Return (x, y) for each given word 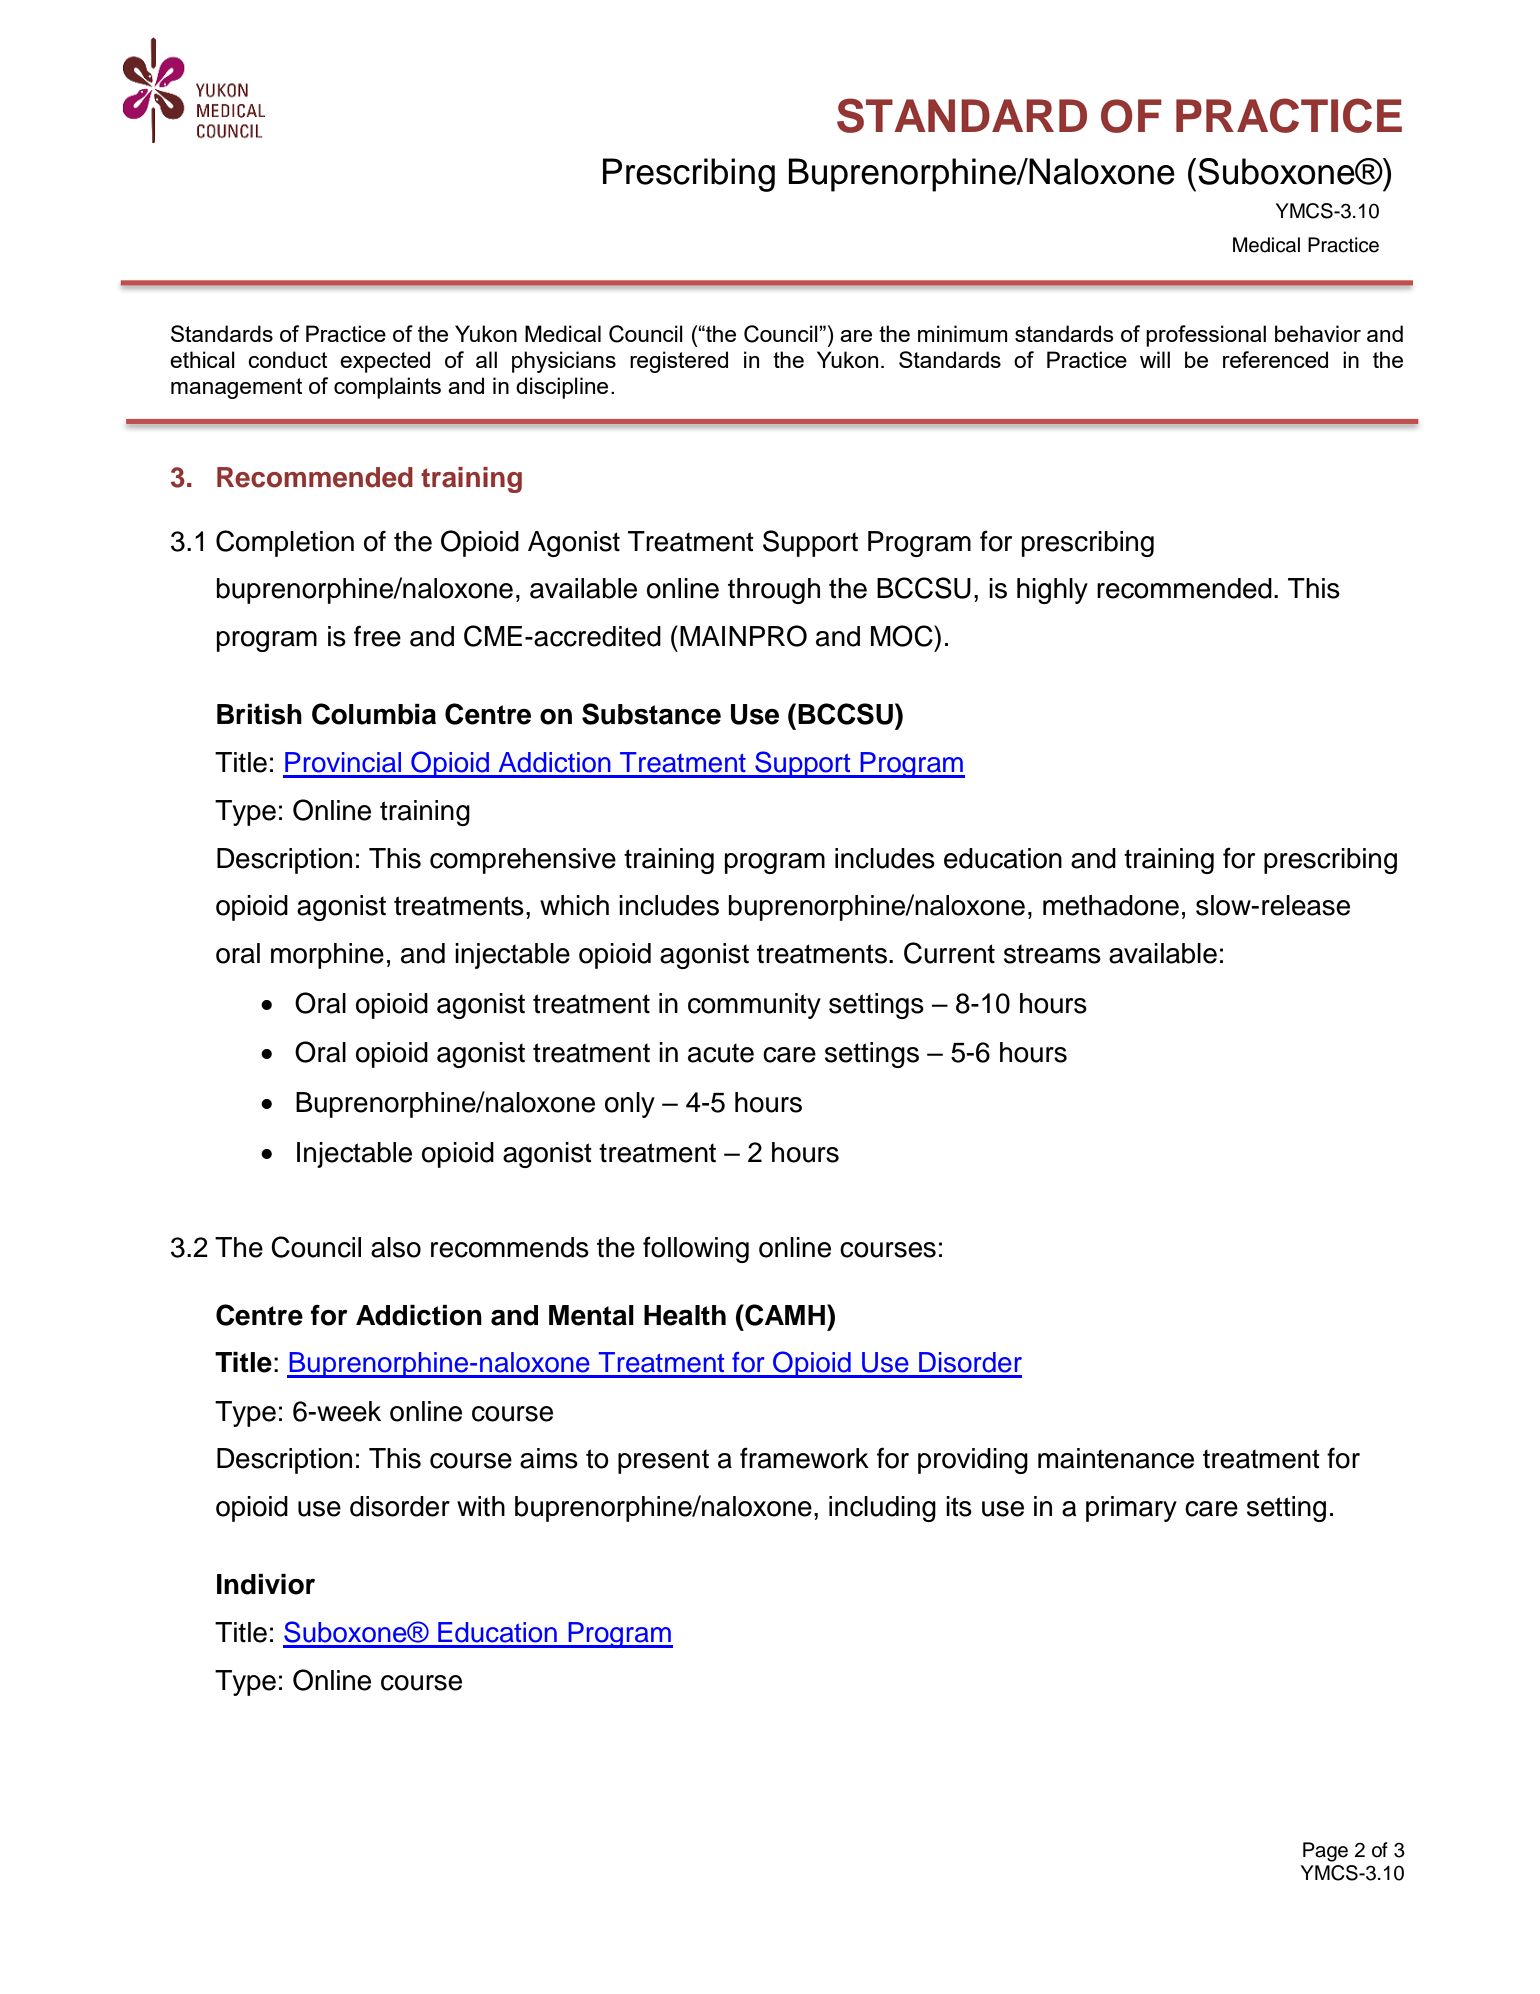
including (882, 1509)
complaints (387, 388)
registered (679, 362)
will (1155, 359)
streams (1052, 954)
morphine (327, 956)
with (481, 1506)
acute (721, 1053)
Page (1325, 1852)
